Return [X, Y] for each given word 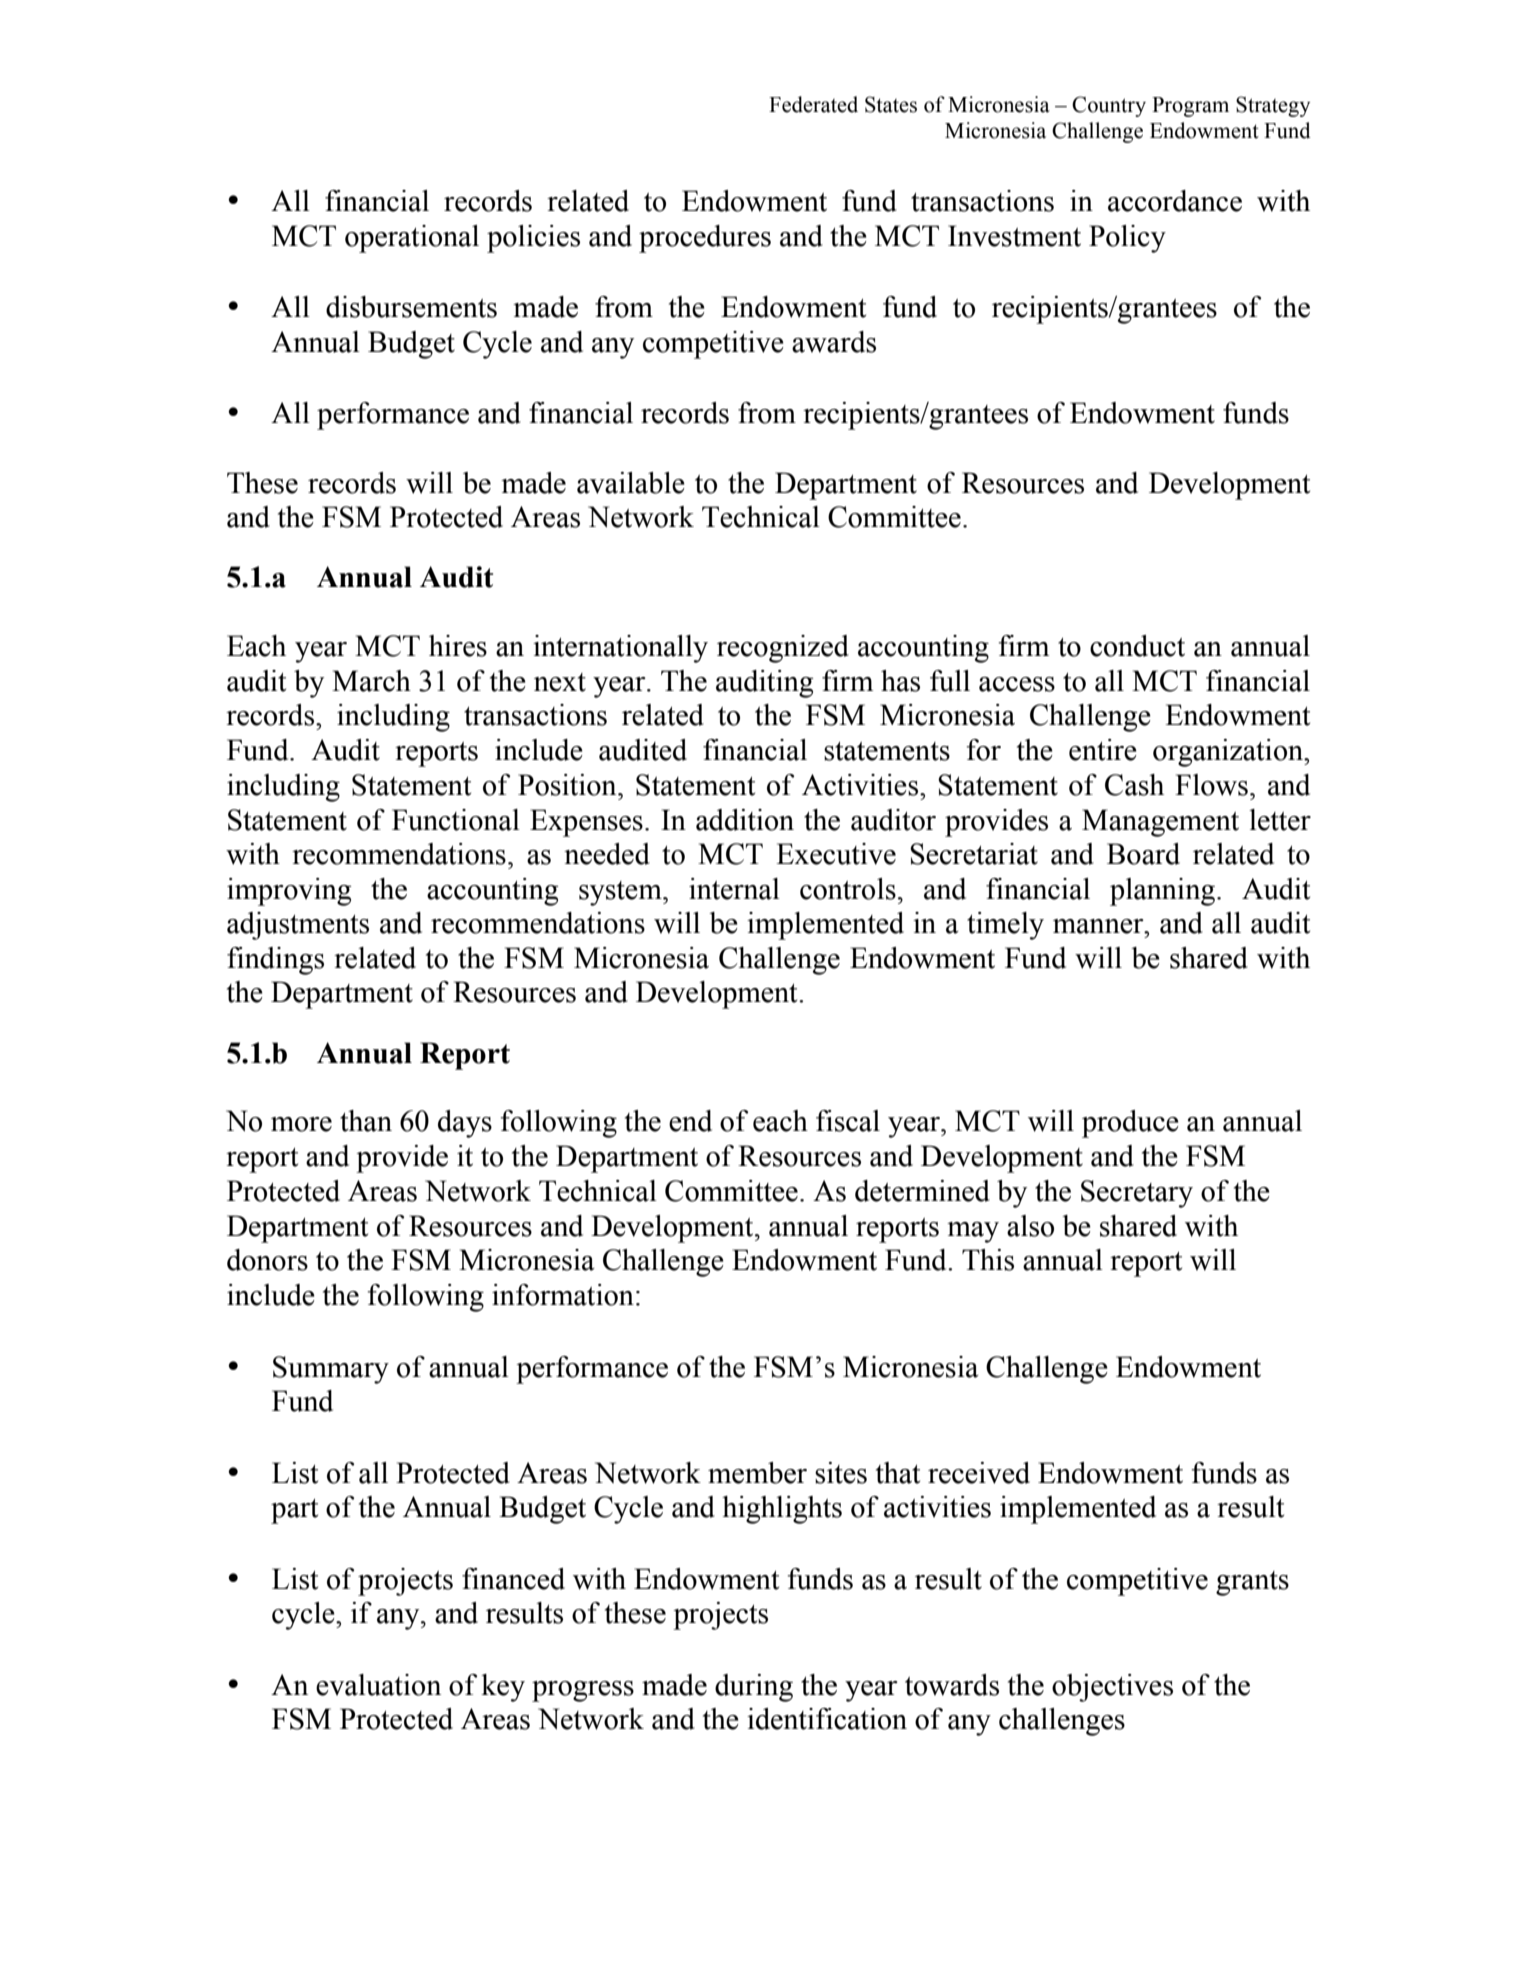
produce [1130, 1124]
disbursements [411, 307]
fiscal [848, 1121]
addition [745, 820]
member [757, 1473]
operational [412, 239]
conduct [1137, 646]
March [371, 681]
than [366, 1121]
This [988, 1260]
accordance [1175, 201]
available [631, 483]
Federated [813, 104]
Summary [331, 1370]
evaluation [378, 1685]
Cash [1134, 785]
